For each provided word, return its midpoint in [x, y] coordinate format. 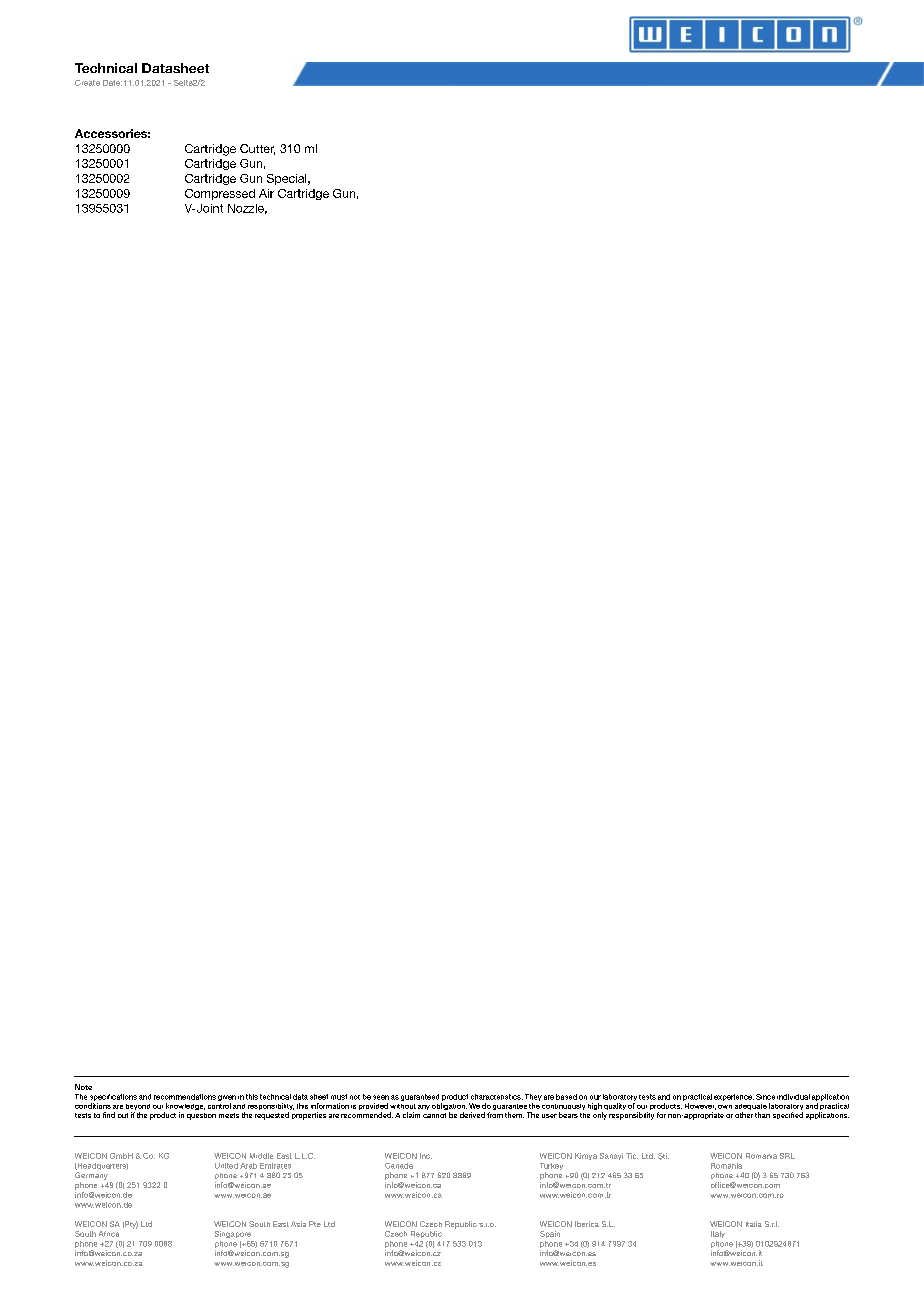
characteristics [497, 1097]
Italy [718, 1234]
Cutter [257, 149]
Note [83, 1087]
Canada [399, 1166]
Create [87, 83]
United [226, 1166]
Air [266, 193]
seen [381, 1097]
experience [734, 1097]
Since [765, 1097]
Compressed [220, 194]
